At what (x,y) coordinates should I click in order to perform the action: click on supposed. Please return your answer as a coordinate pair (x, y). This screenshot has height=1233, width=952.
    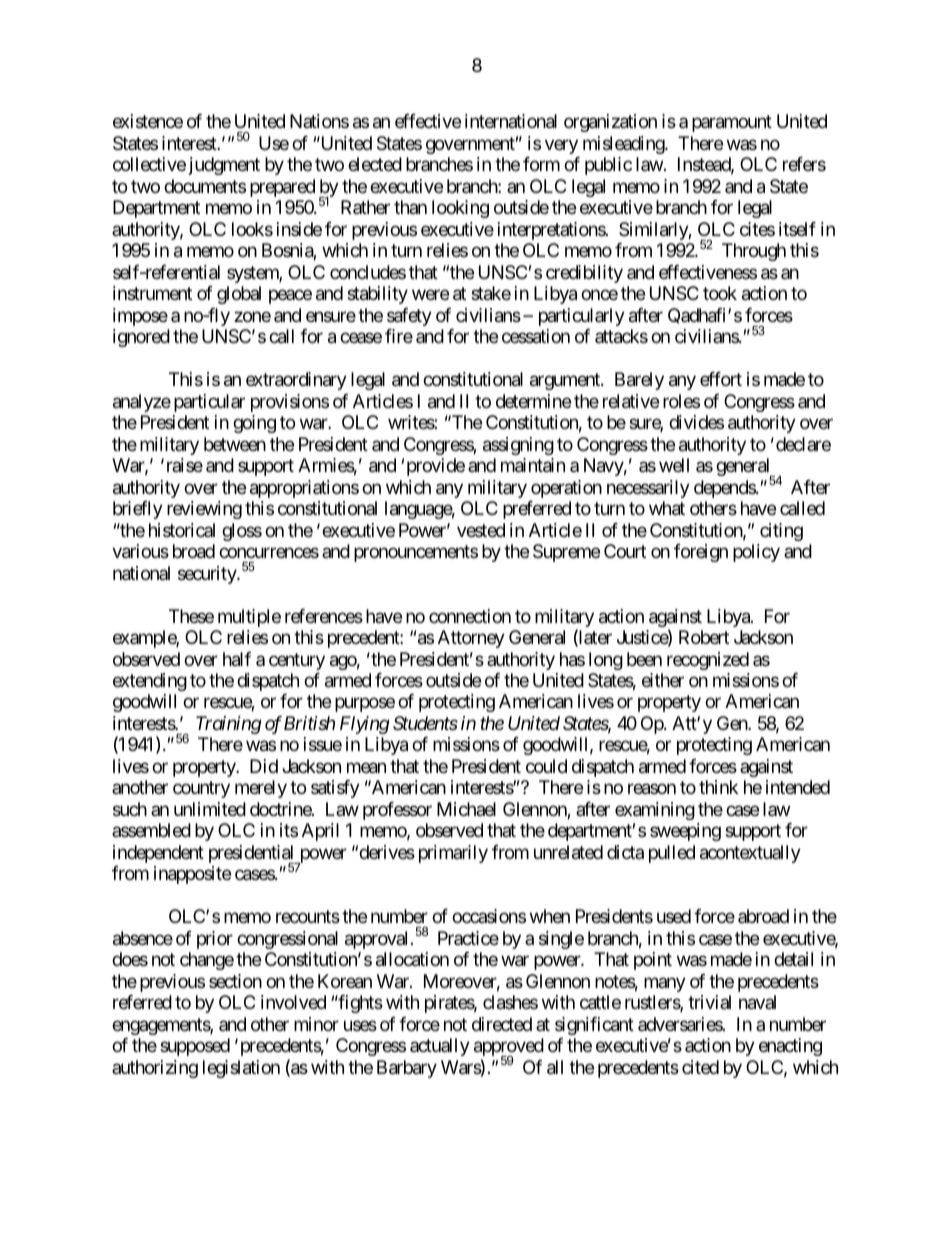
    Looking at the image, I should click on (195, 1047).
